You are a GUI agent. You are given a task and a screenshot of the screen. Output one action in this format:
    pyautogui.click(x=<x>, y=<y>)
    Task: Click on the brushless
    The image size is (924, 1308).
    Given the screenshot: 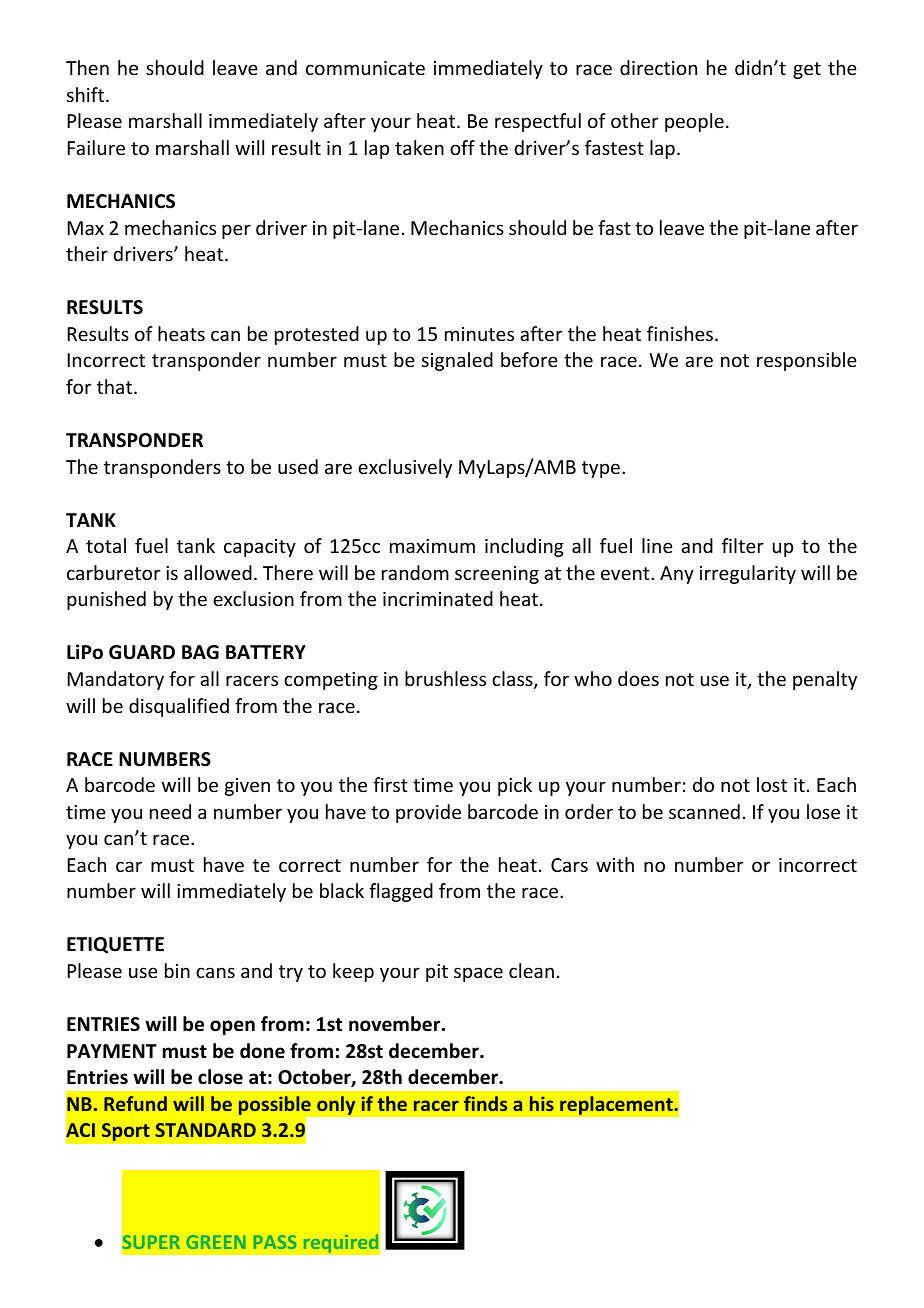 What is the action you would take?
    pyautogui.click(x=445, y=678)
